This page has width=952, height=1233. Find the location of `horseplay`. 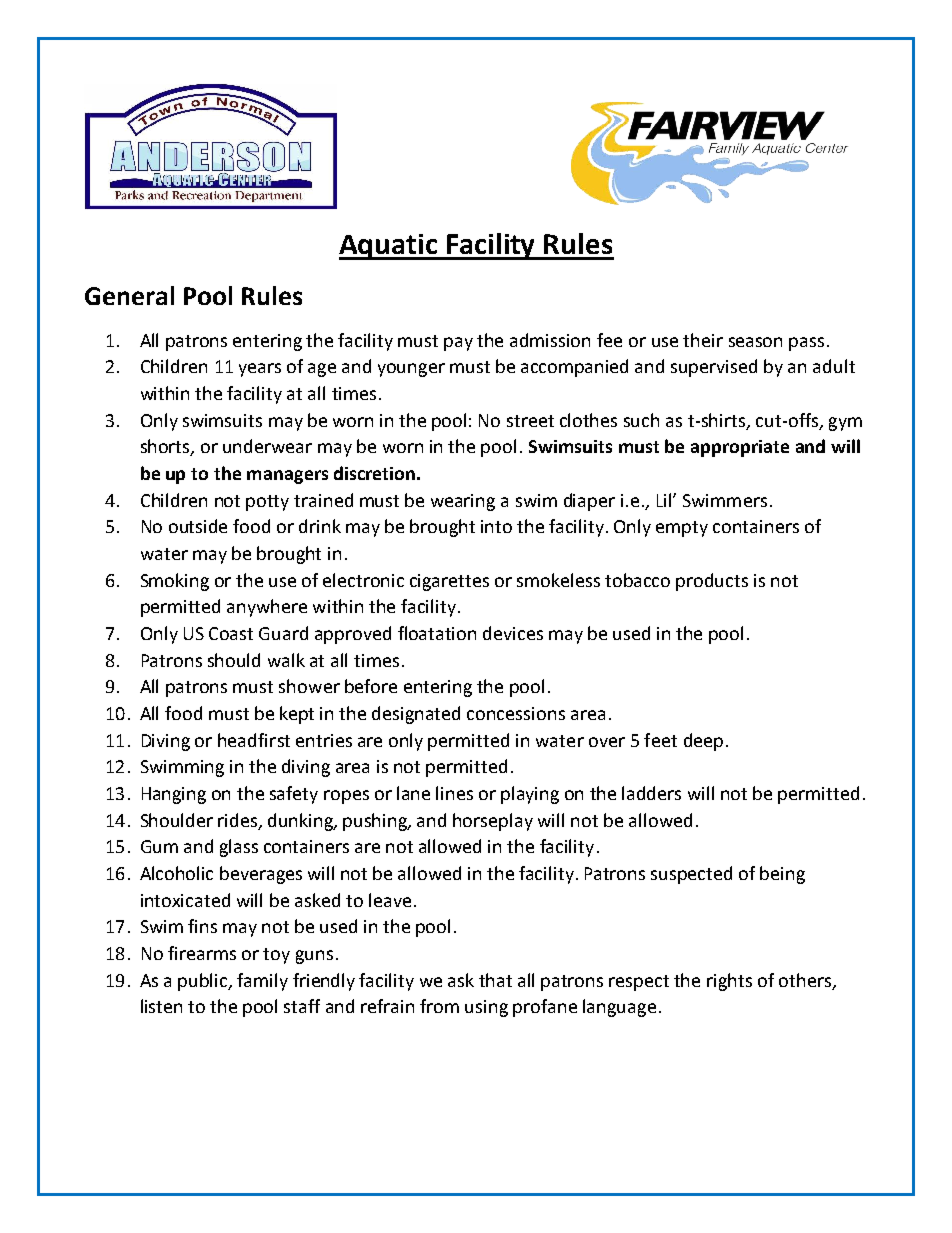

horseplay is located at coordinates (493, 822).
